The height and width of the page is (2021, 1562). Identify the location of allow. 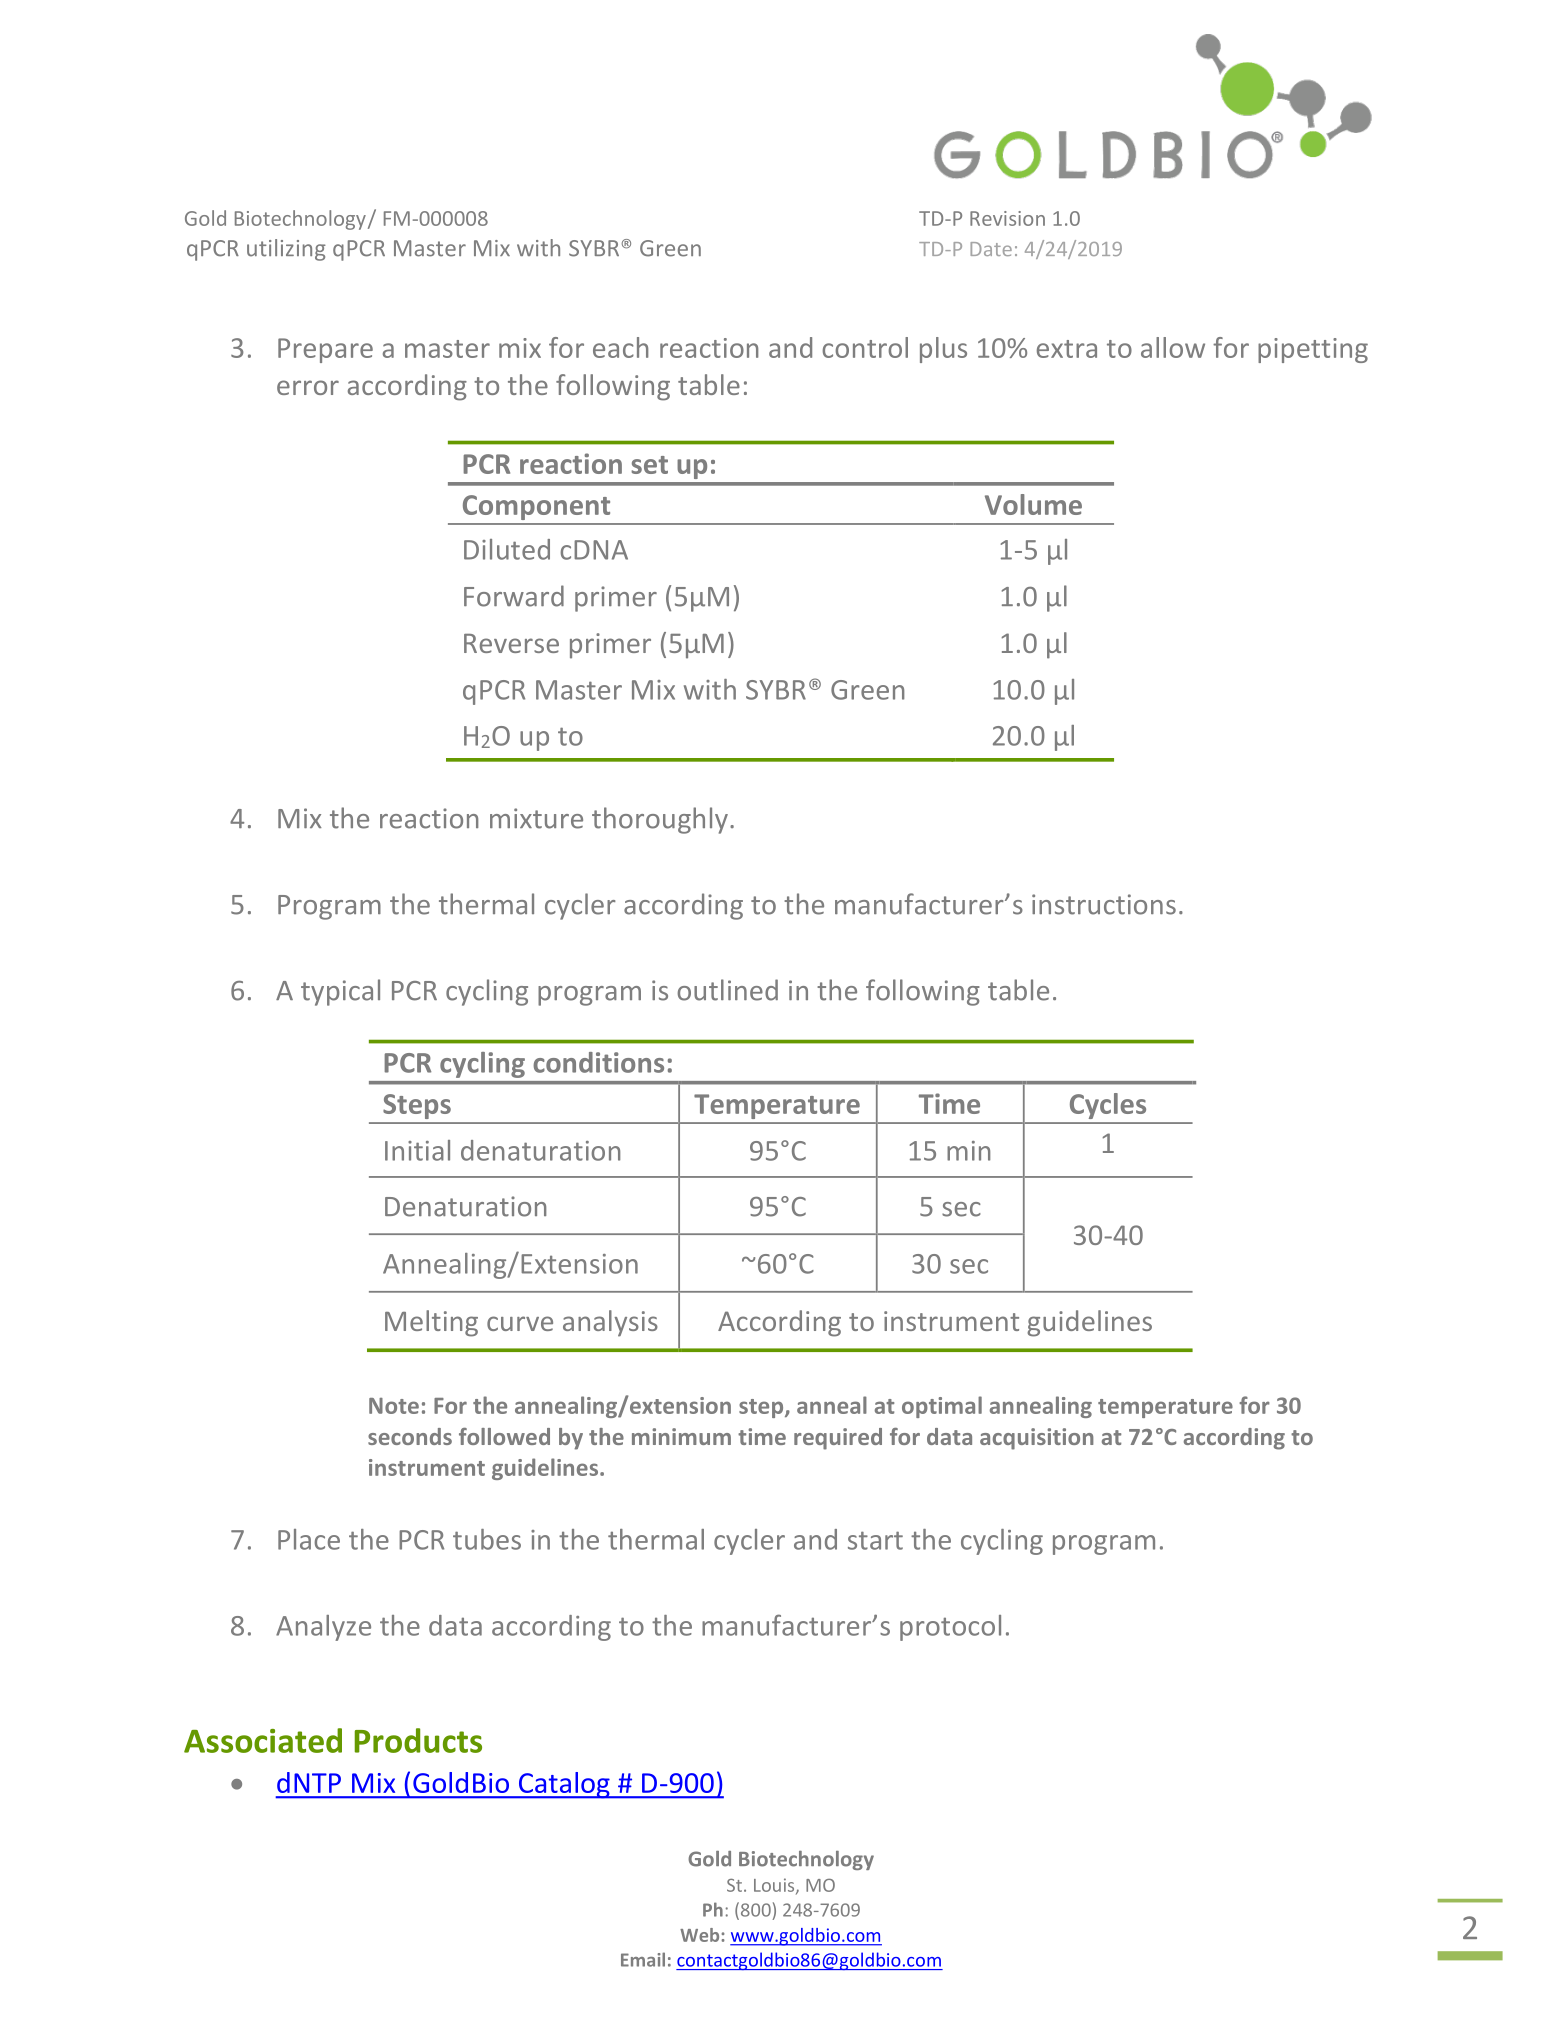
(1173, 347).
